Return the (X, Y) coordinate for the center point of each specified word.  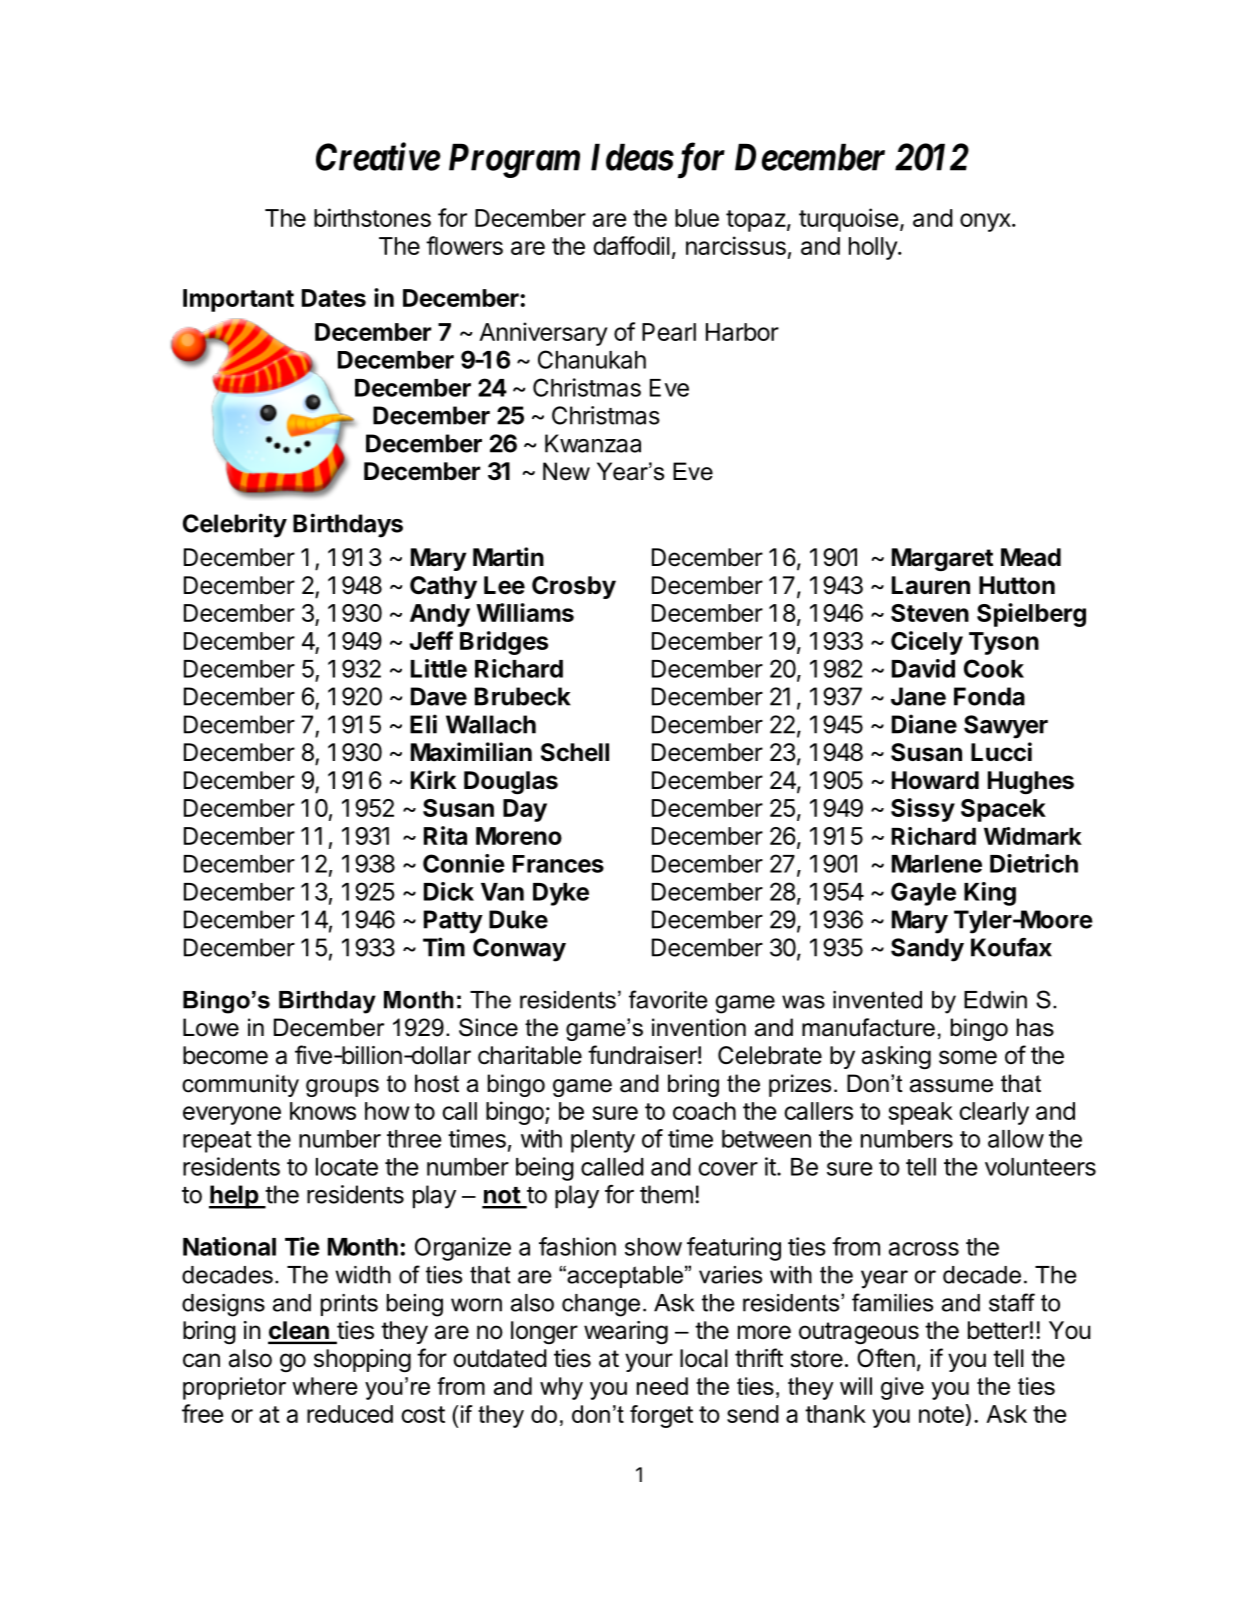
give (902, 1388)
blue (697, 218)
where (325, 1386)
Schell (575, 752)
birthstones (372, 217)
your (649, 1362)
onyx (986, 222)
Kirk (433, 779)
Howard (935, 780)
